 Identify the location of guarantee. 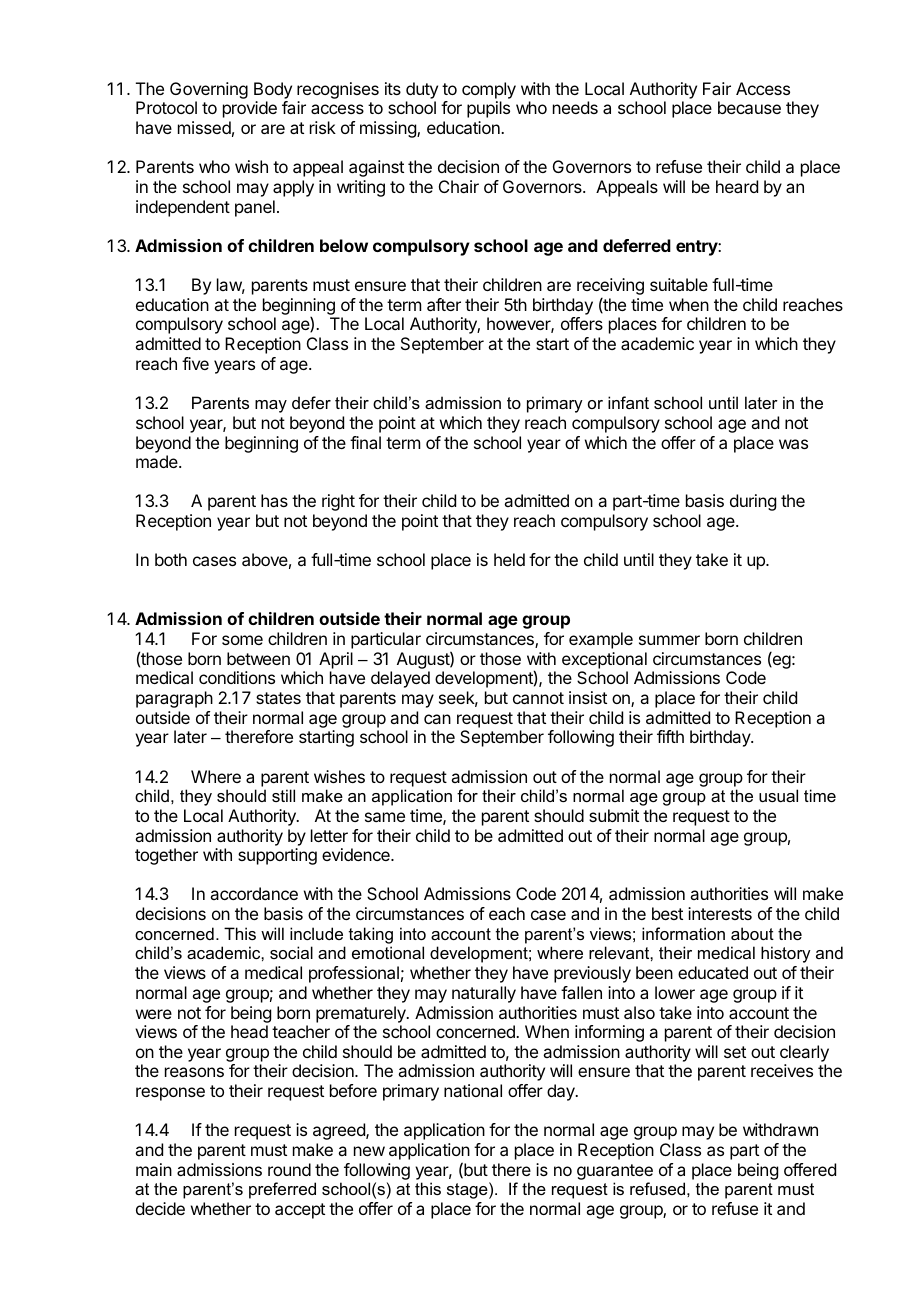
(615, 1172).
